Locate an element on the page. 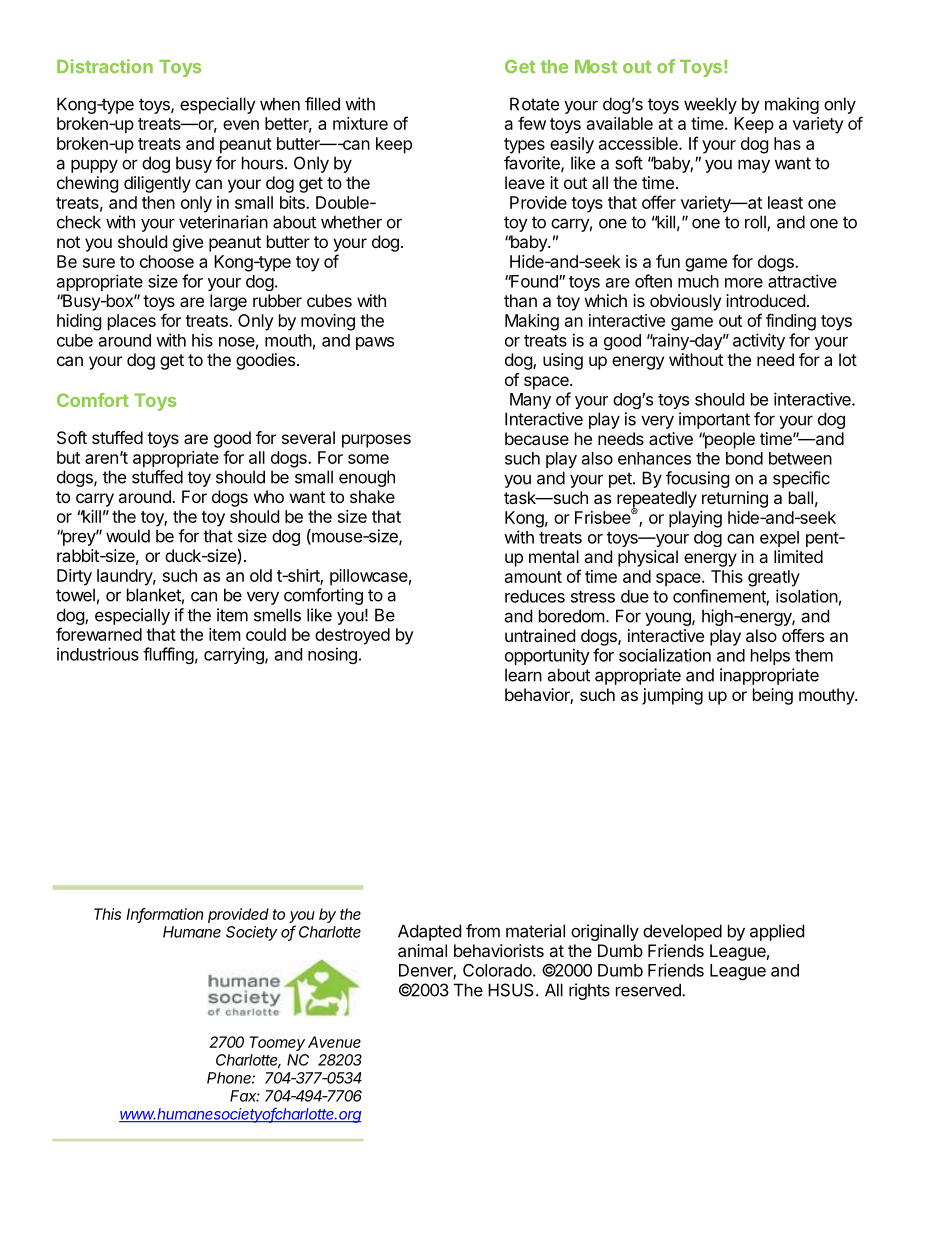  amount is located at coordinates (533, 577).
